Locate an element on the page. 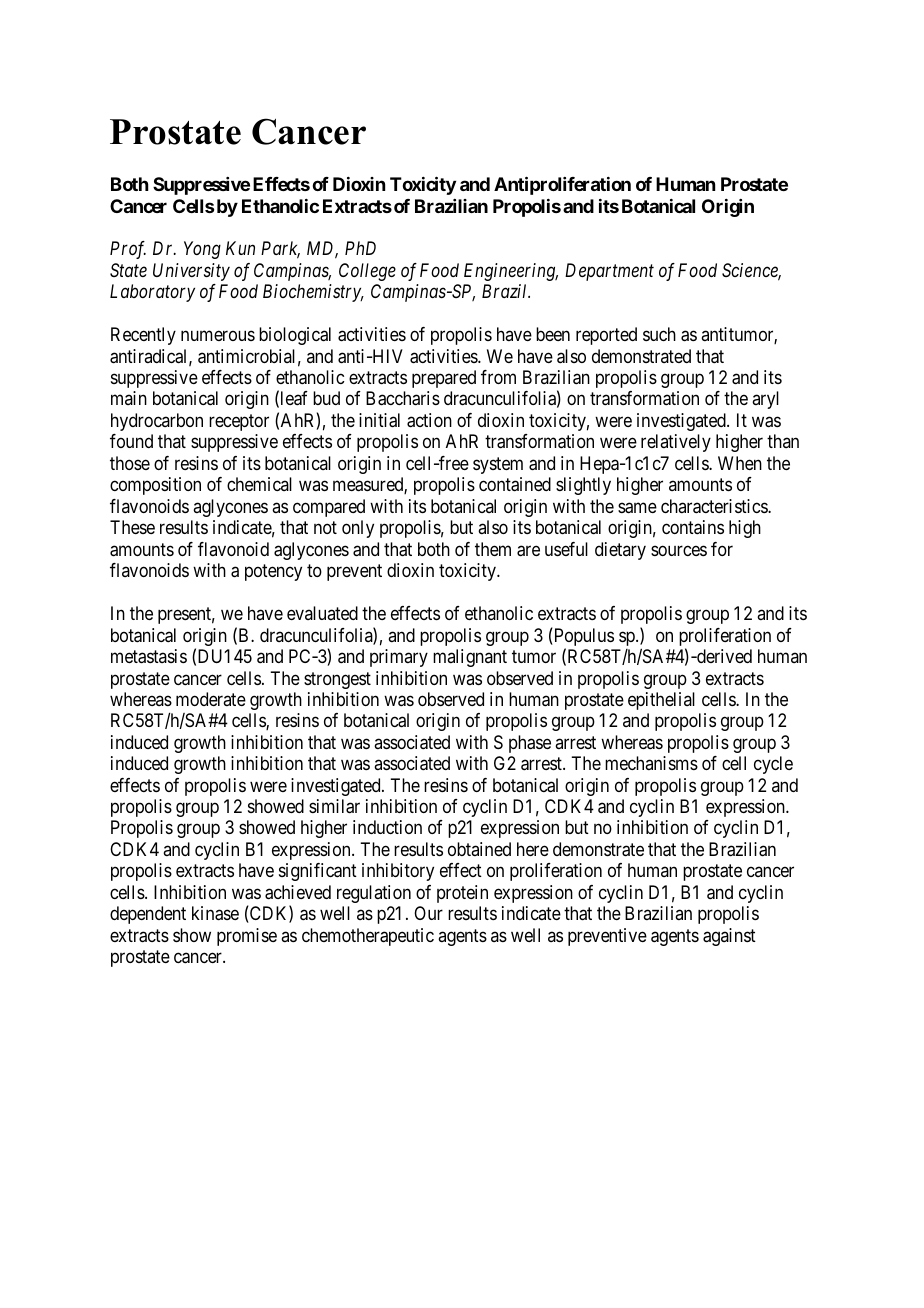 The image size is (924, 1308). moderate is located at coordinates (211, 699).
